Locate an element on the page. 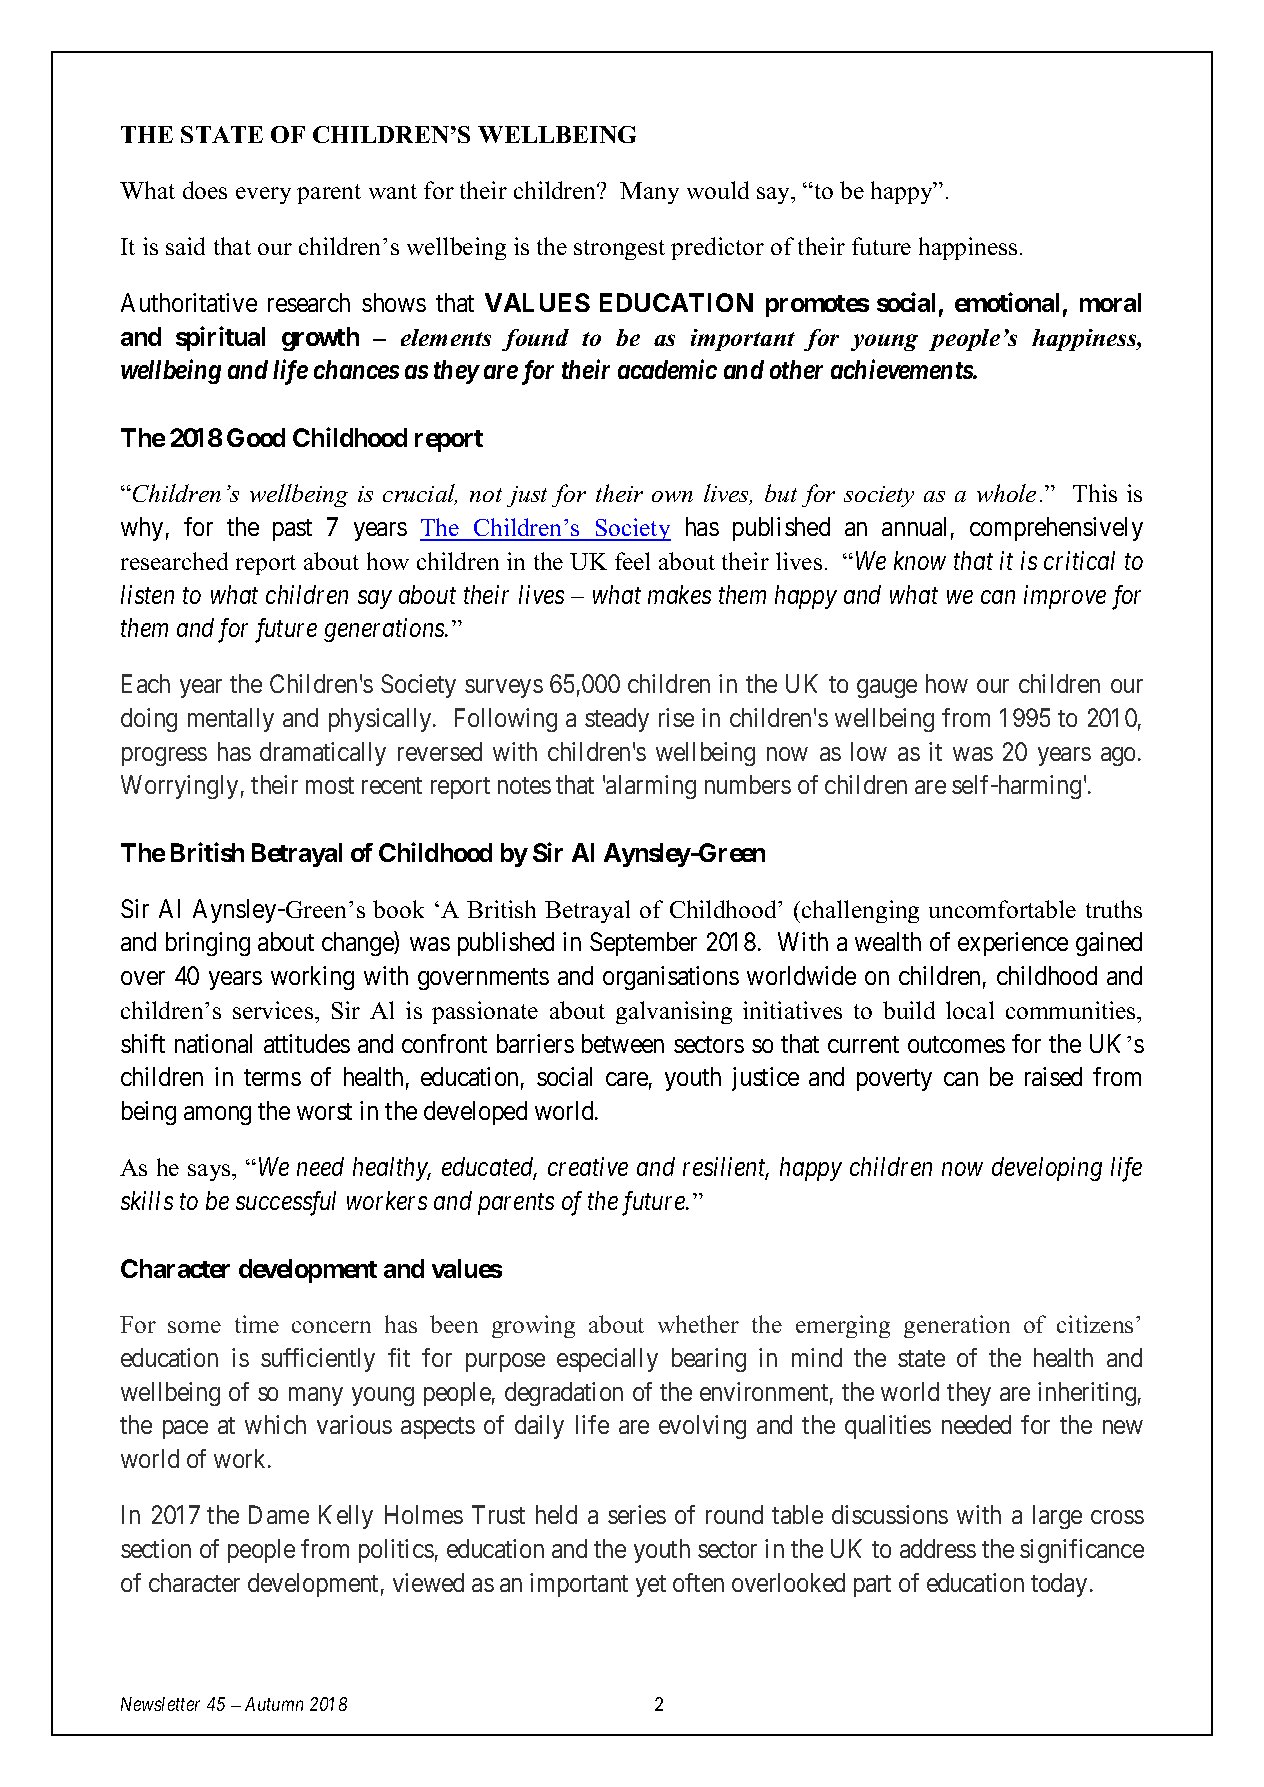 The width and height of the page is (1264, 1787). Autumn is located at coordinates (274, 1704).
